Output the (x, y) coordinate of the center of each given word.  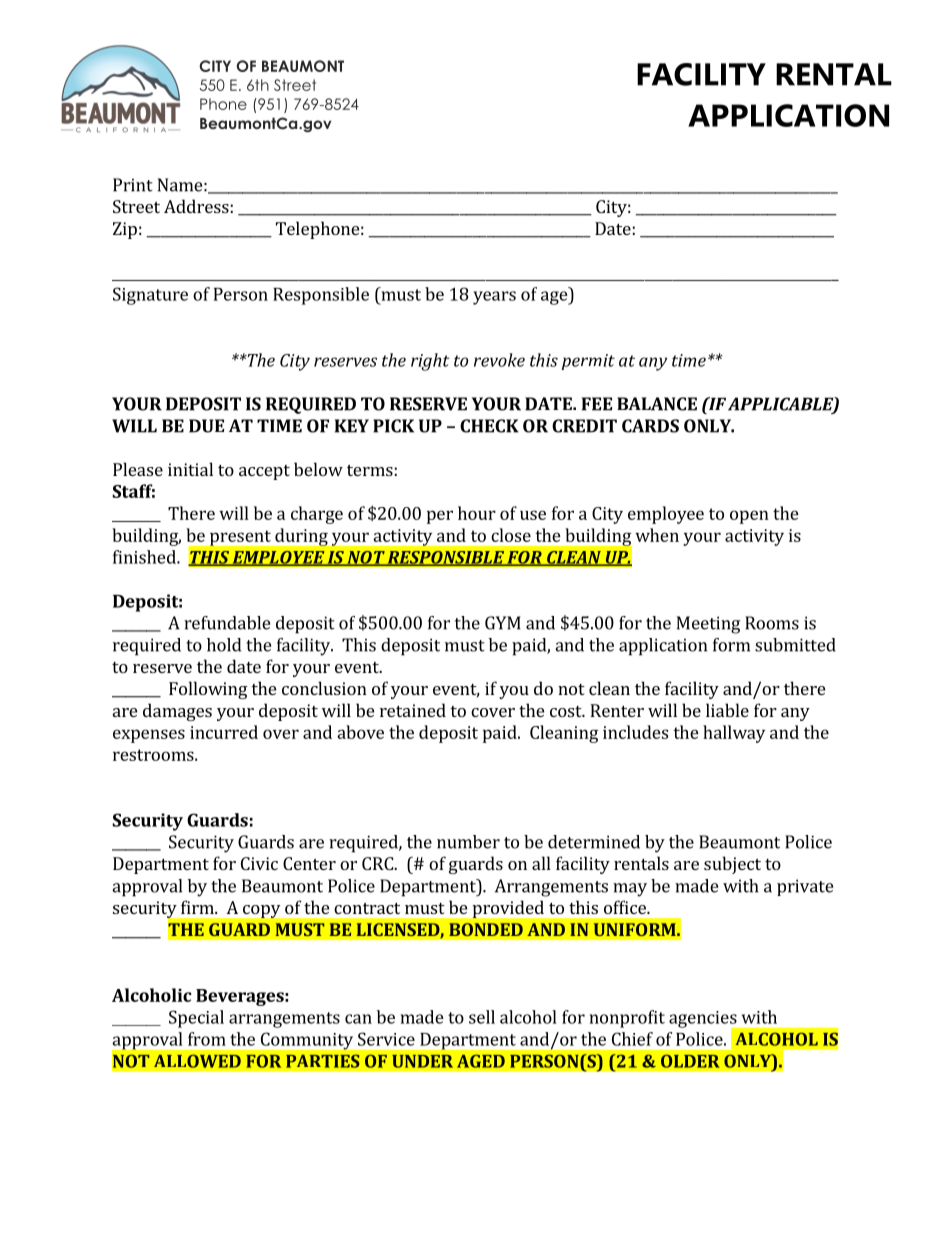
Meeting (708, 625)
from (207, 1039)
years (494, 298)
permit (588, 362)
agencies (704, 1020)
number (468, 842)
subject (732, 865)
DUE (206, 426)
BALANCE (657, 404)
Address (196, 206)
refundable (227, 623)
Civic (259, 863)
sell (482, 1017)
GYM (503, 623)
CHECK (489, 426)
